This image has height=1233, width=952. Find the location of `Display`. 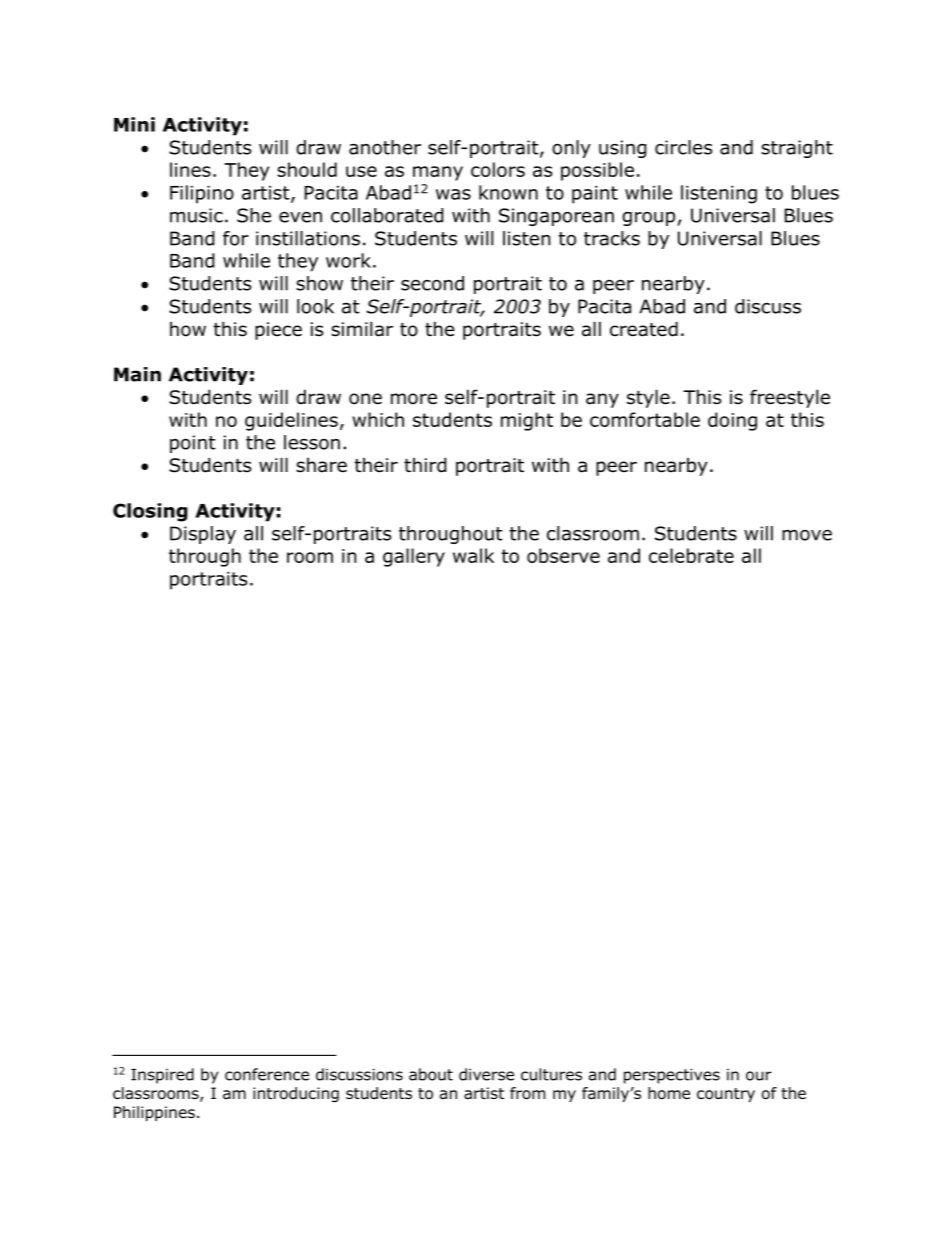

Display is located at coordinates (203, 535).
